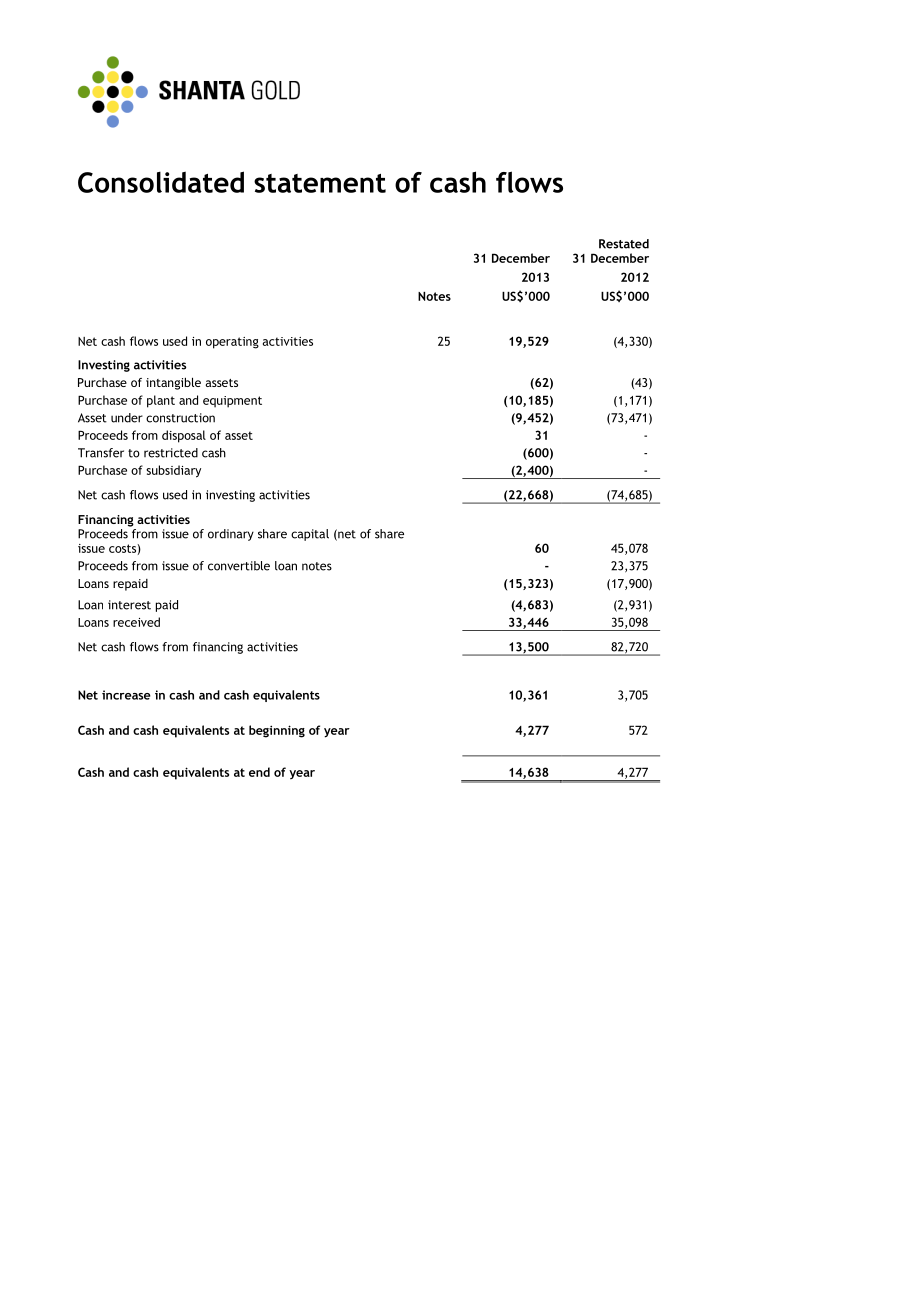  I want to click on convertible, so click(239, 566).
